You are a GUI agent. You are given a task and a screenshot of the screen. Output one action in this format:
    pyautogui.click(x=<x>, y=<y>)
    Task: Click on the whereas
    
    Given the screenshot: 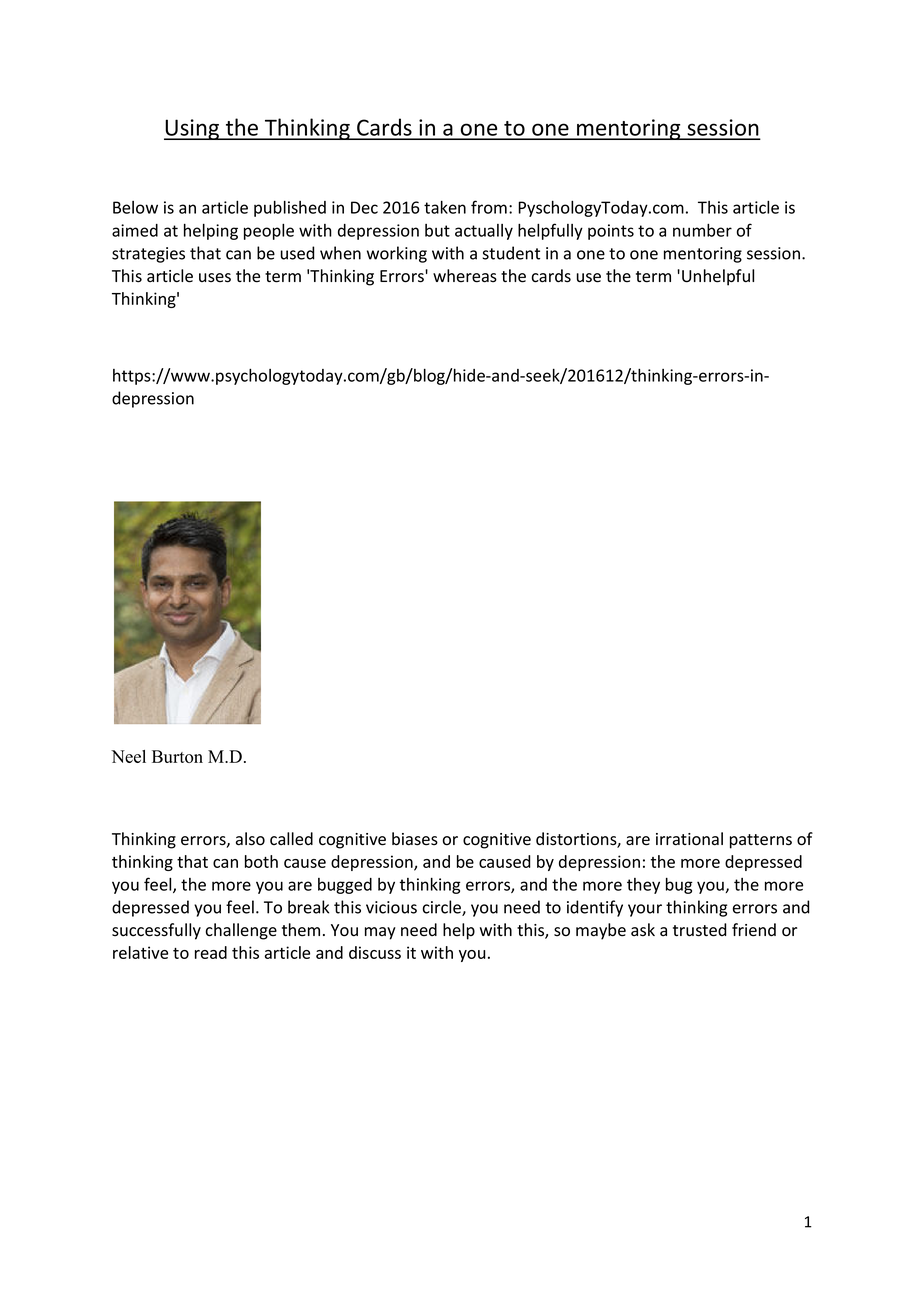 What is the action you would take?
    pyautogui.click(x=465, y=276)
